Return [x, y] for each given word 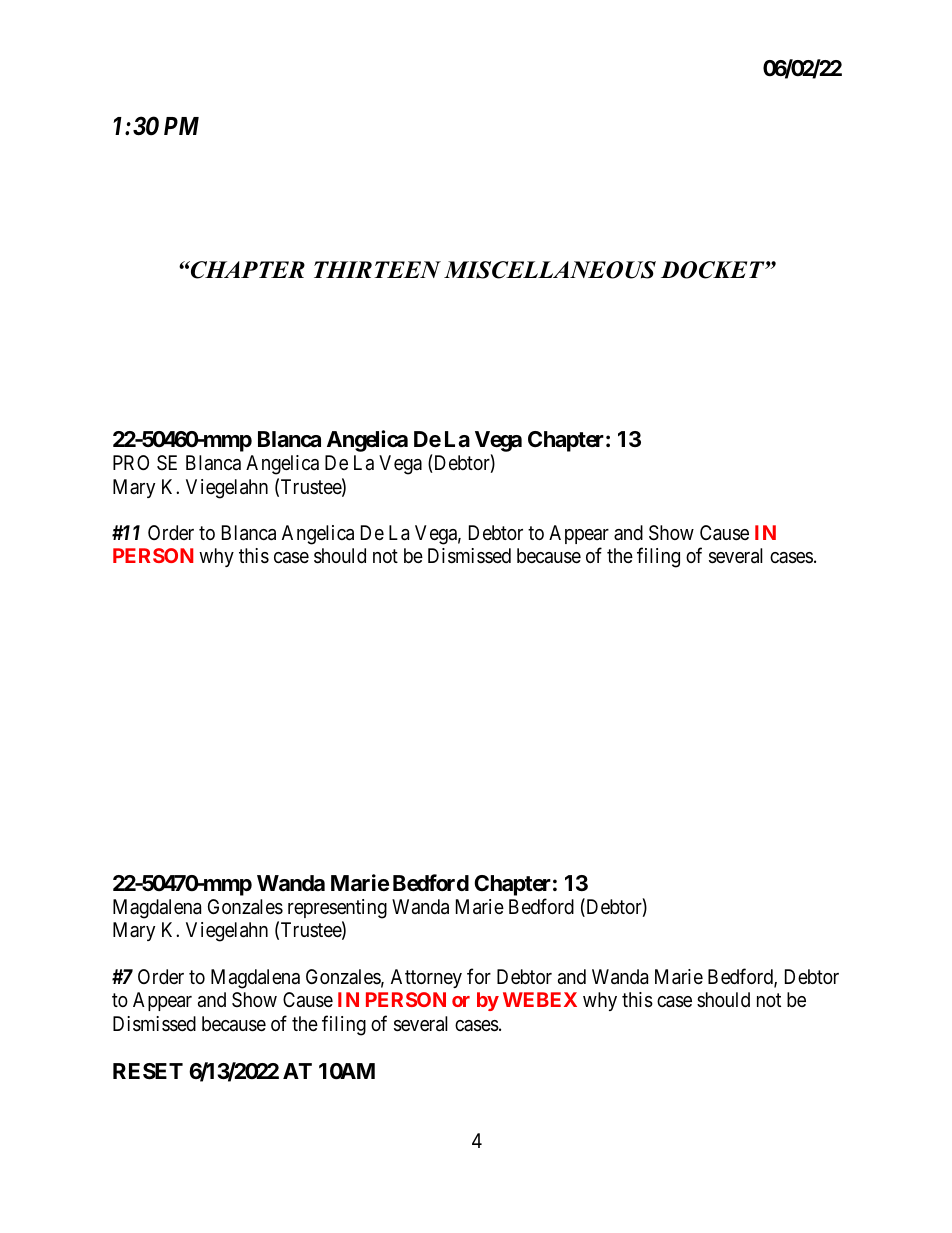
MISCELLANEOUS [550, 270]
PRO [131, 462]
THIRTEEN [377, 269]
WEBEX [540, 999]
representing [337, 910]
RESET [148, 1071]
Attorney [426, 978]
